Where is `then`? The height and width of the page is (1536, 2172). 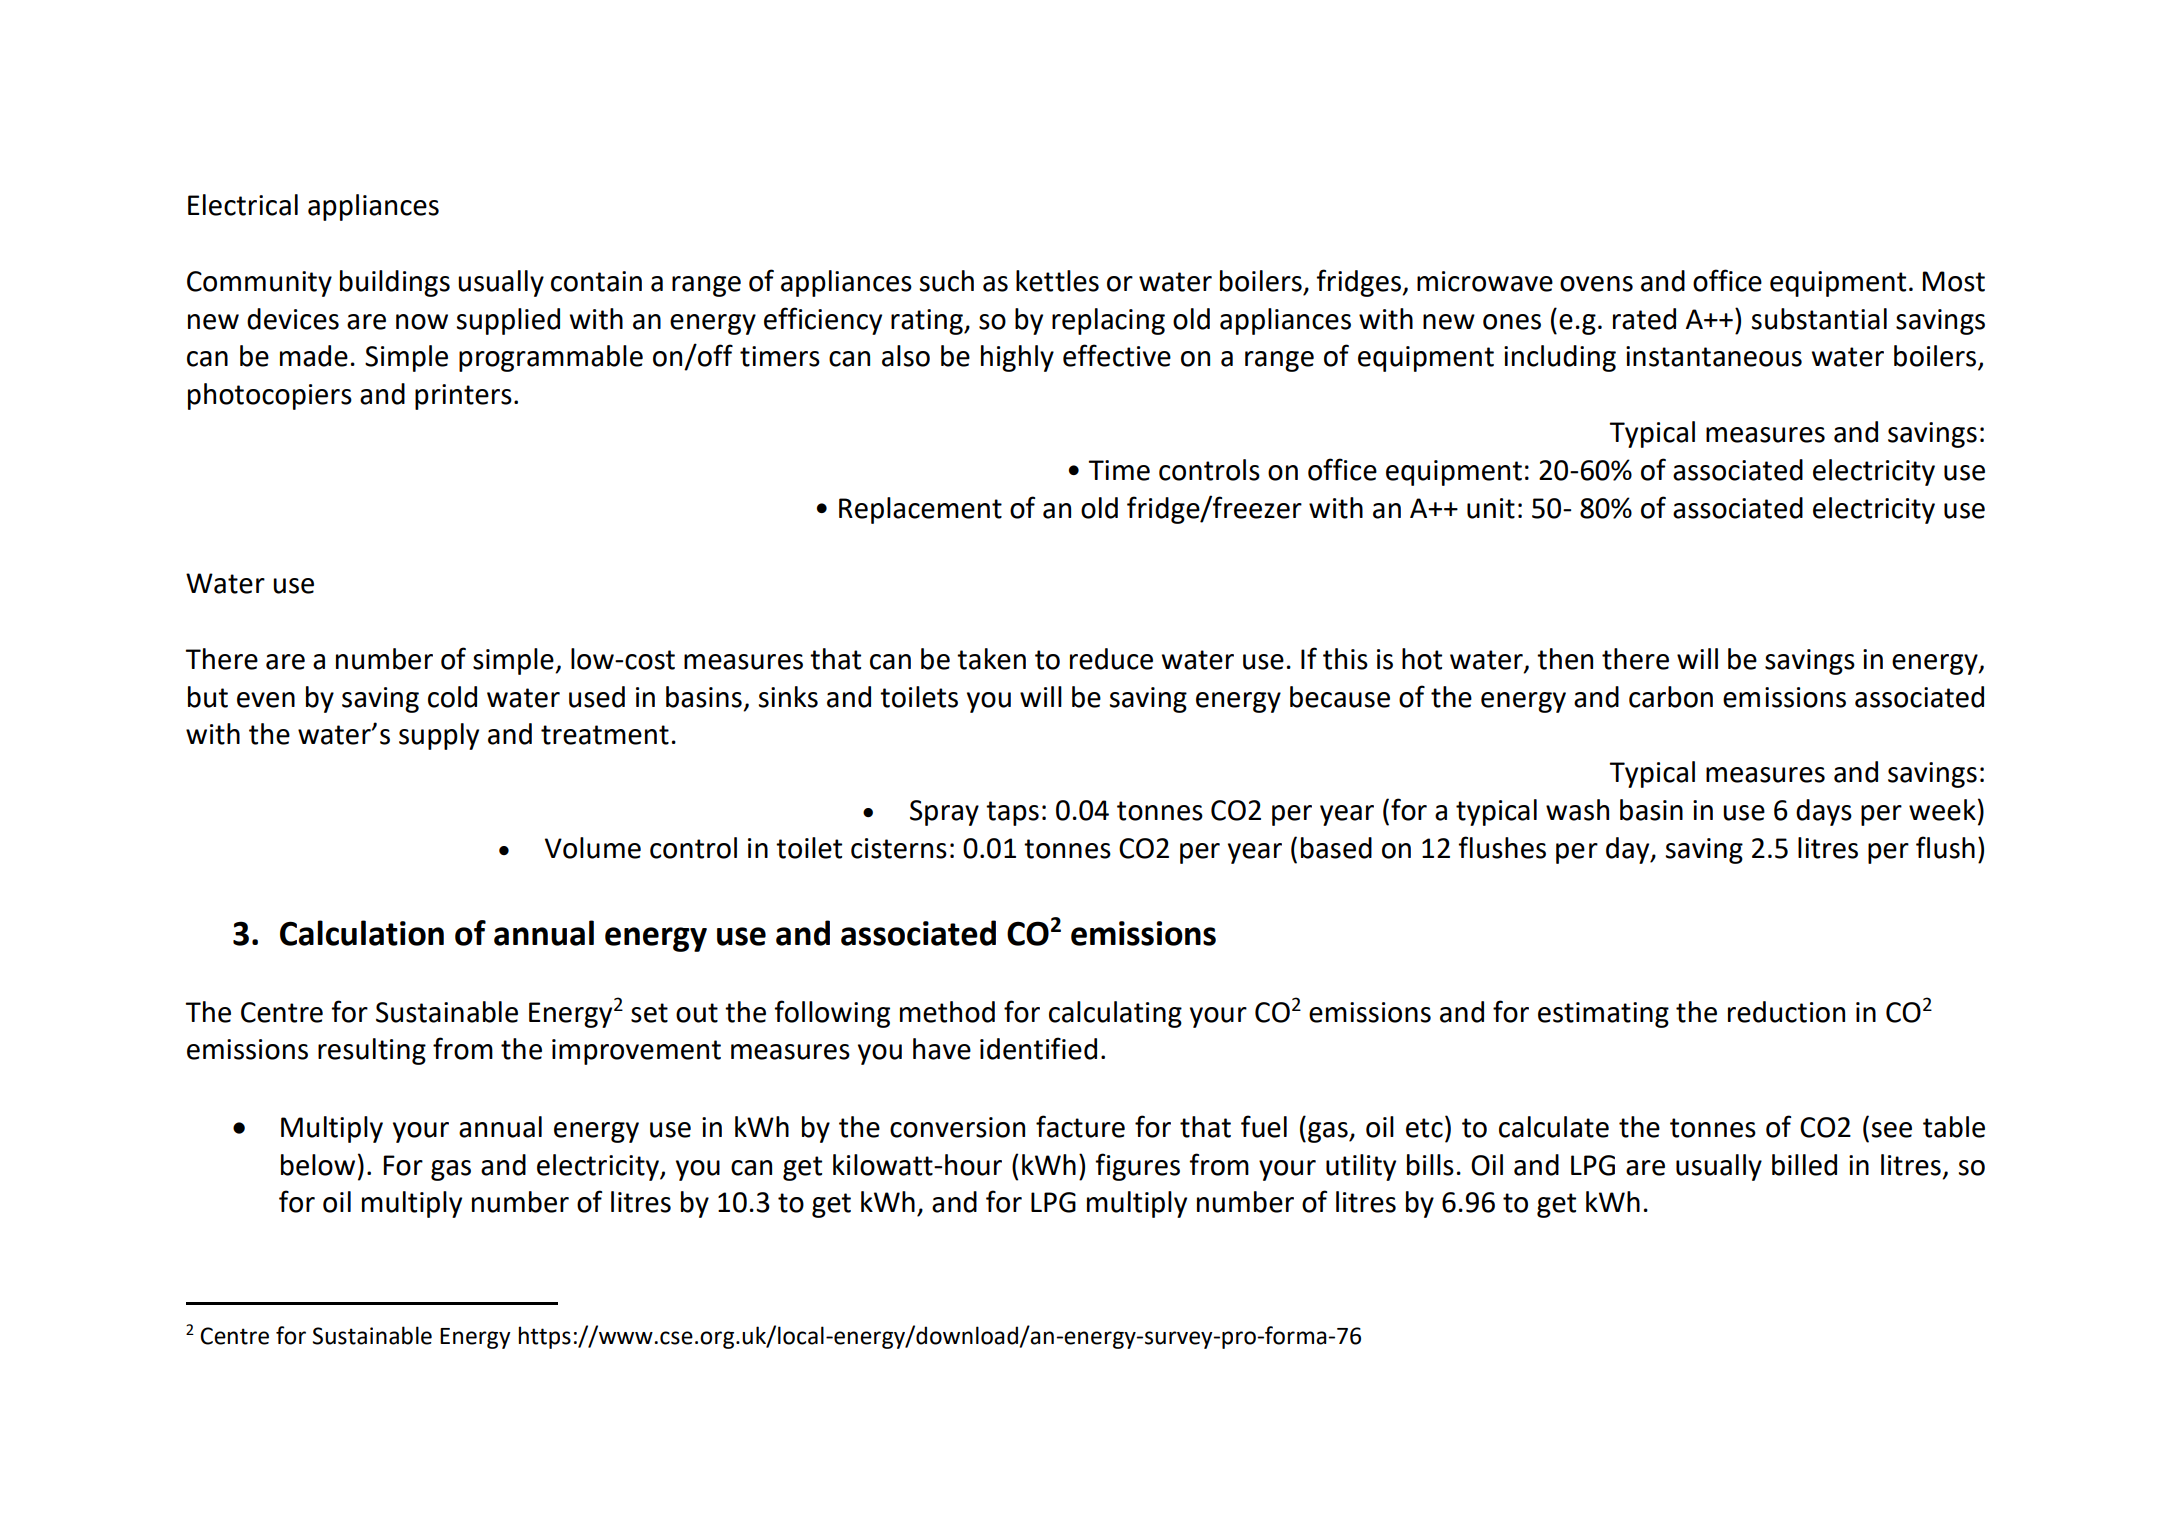 then is located at coordinates (1565, 659).
